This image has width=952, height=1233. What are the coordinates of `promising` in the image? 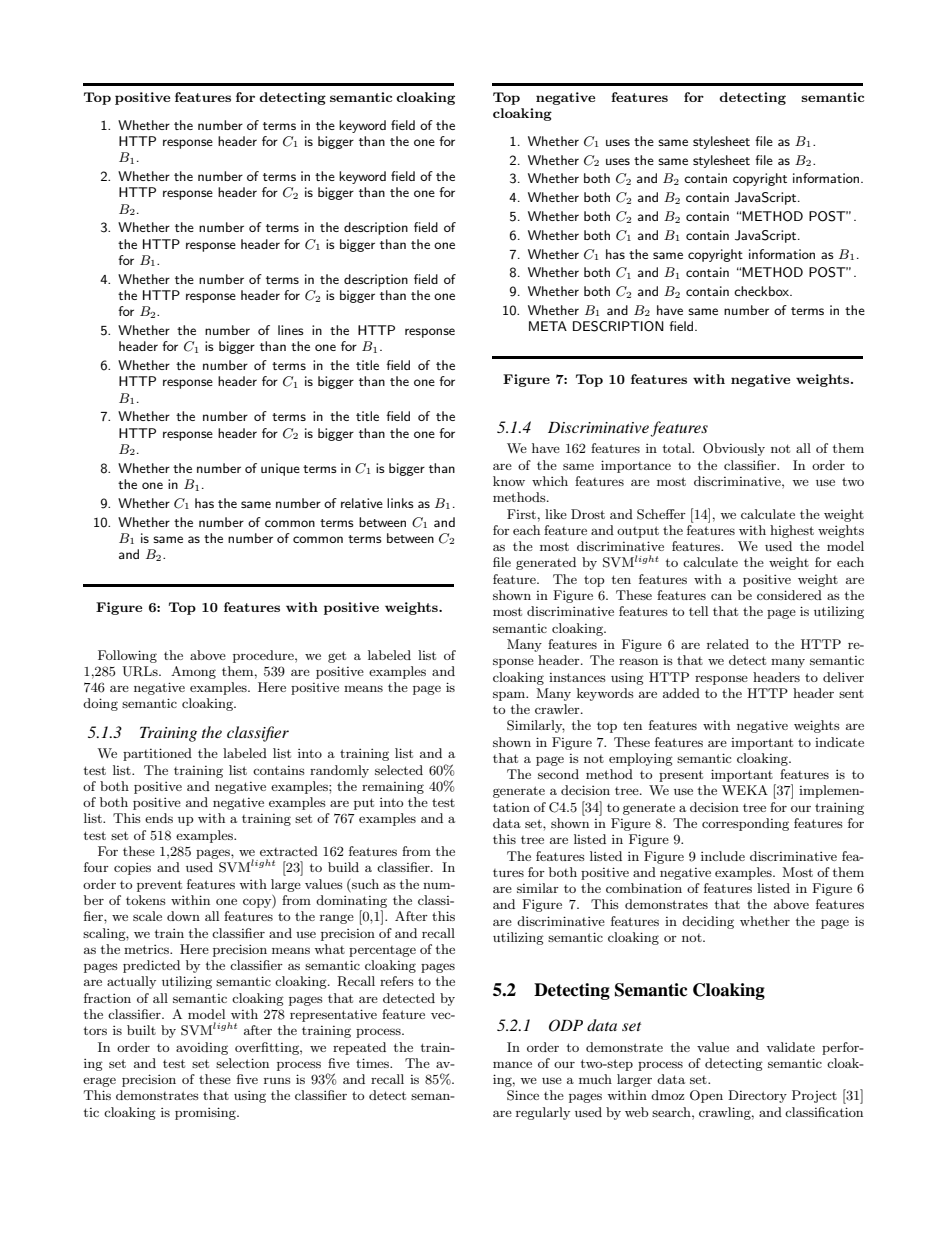 It's located at (206, 1113).
